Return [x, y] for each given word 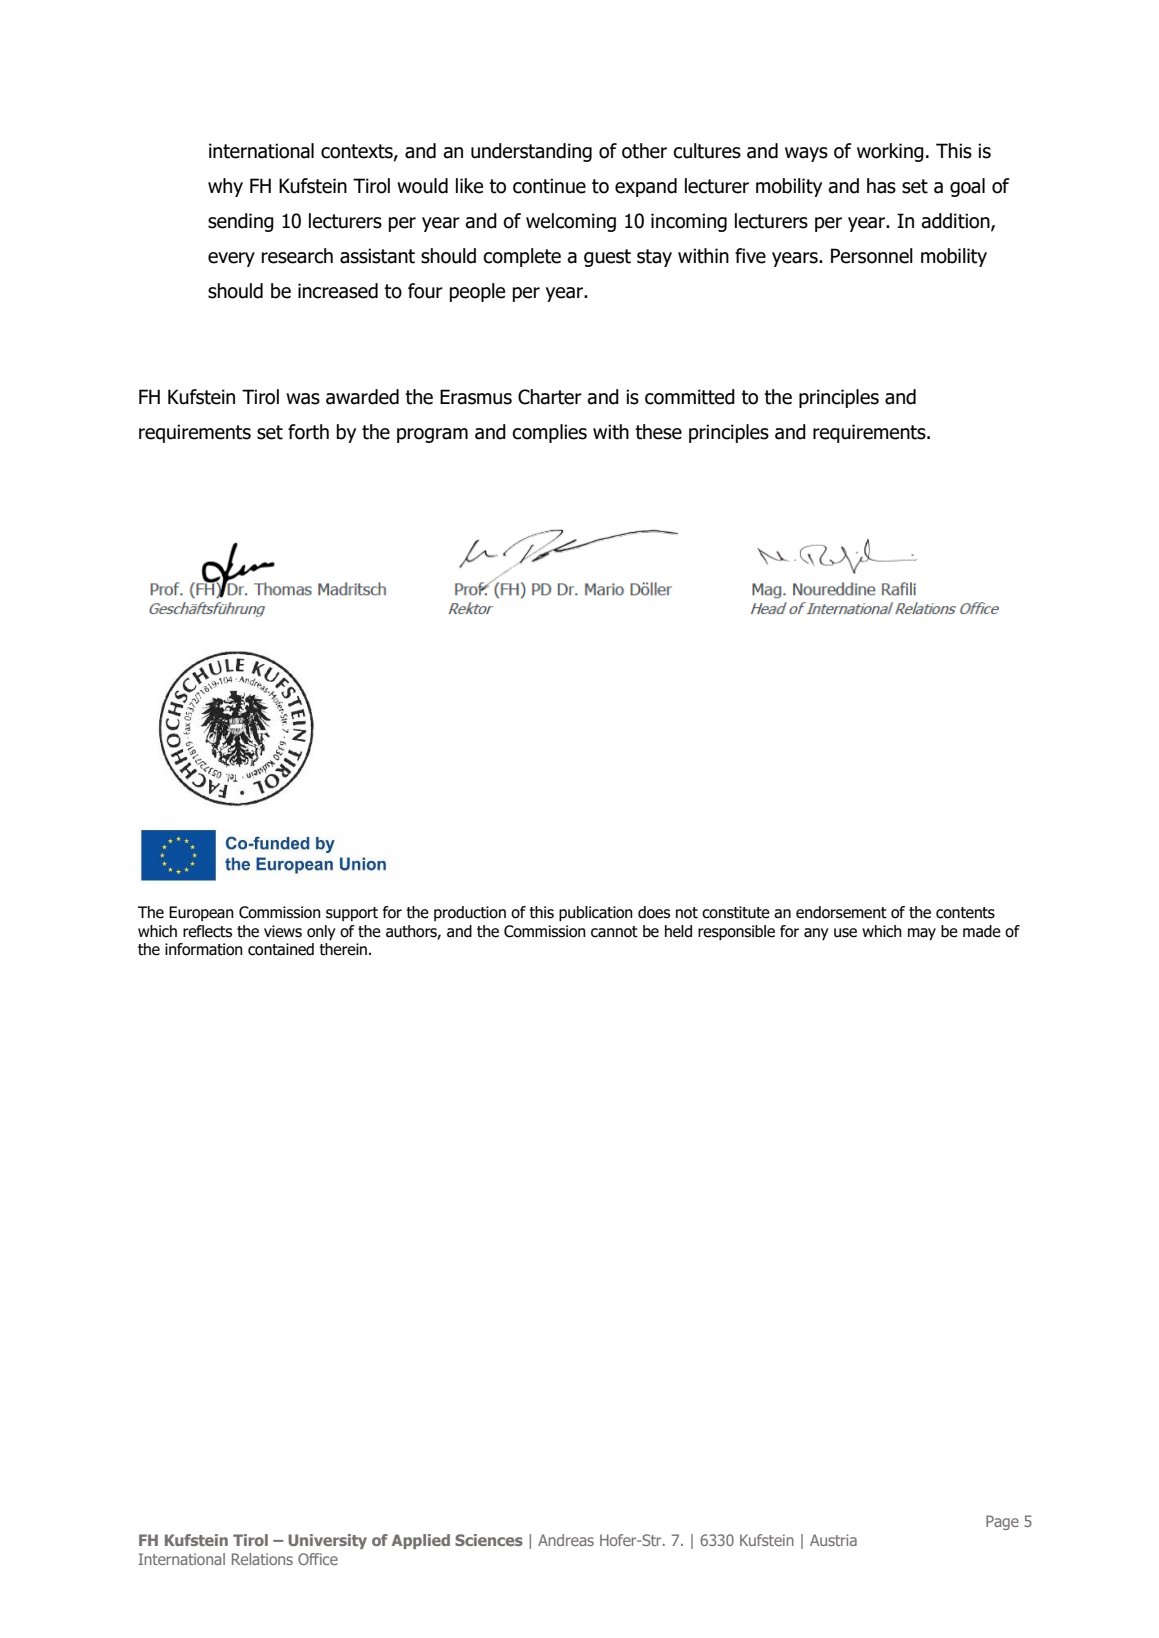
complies [549, 433]
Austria [833, 1540]
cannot [614, 932]
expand [646, 187]
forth [308, 432]
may [922, 934]
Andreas [566, 1540]
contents [965, 913]
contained [281, 949]
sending [241, 222]
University [327, 1541]
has [881, 186]
